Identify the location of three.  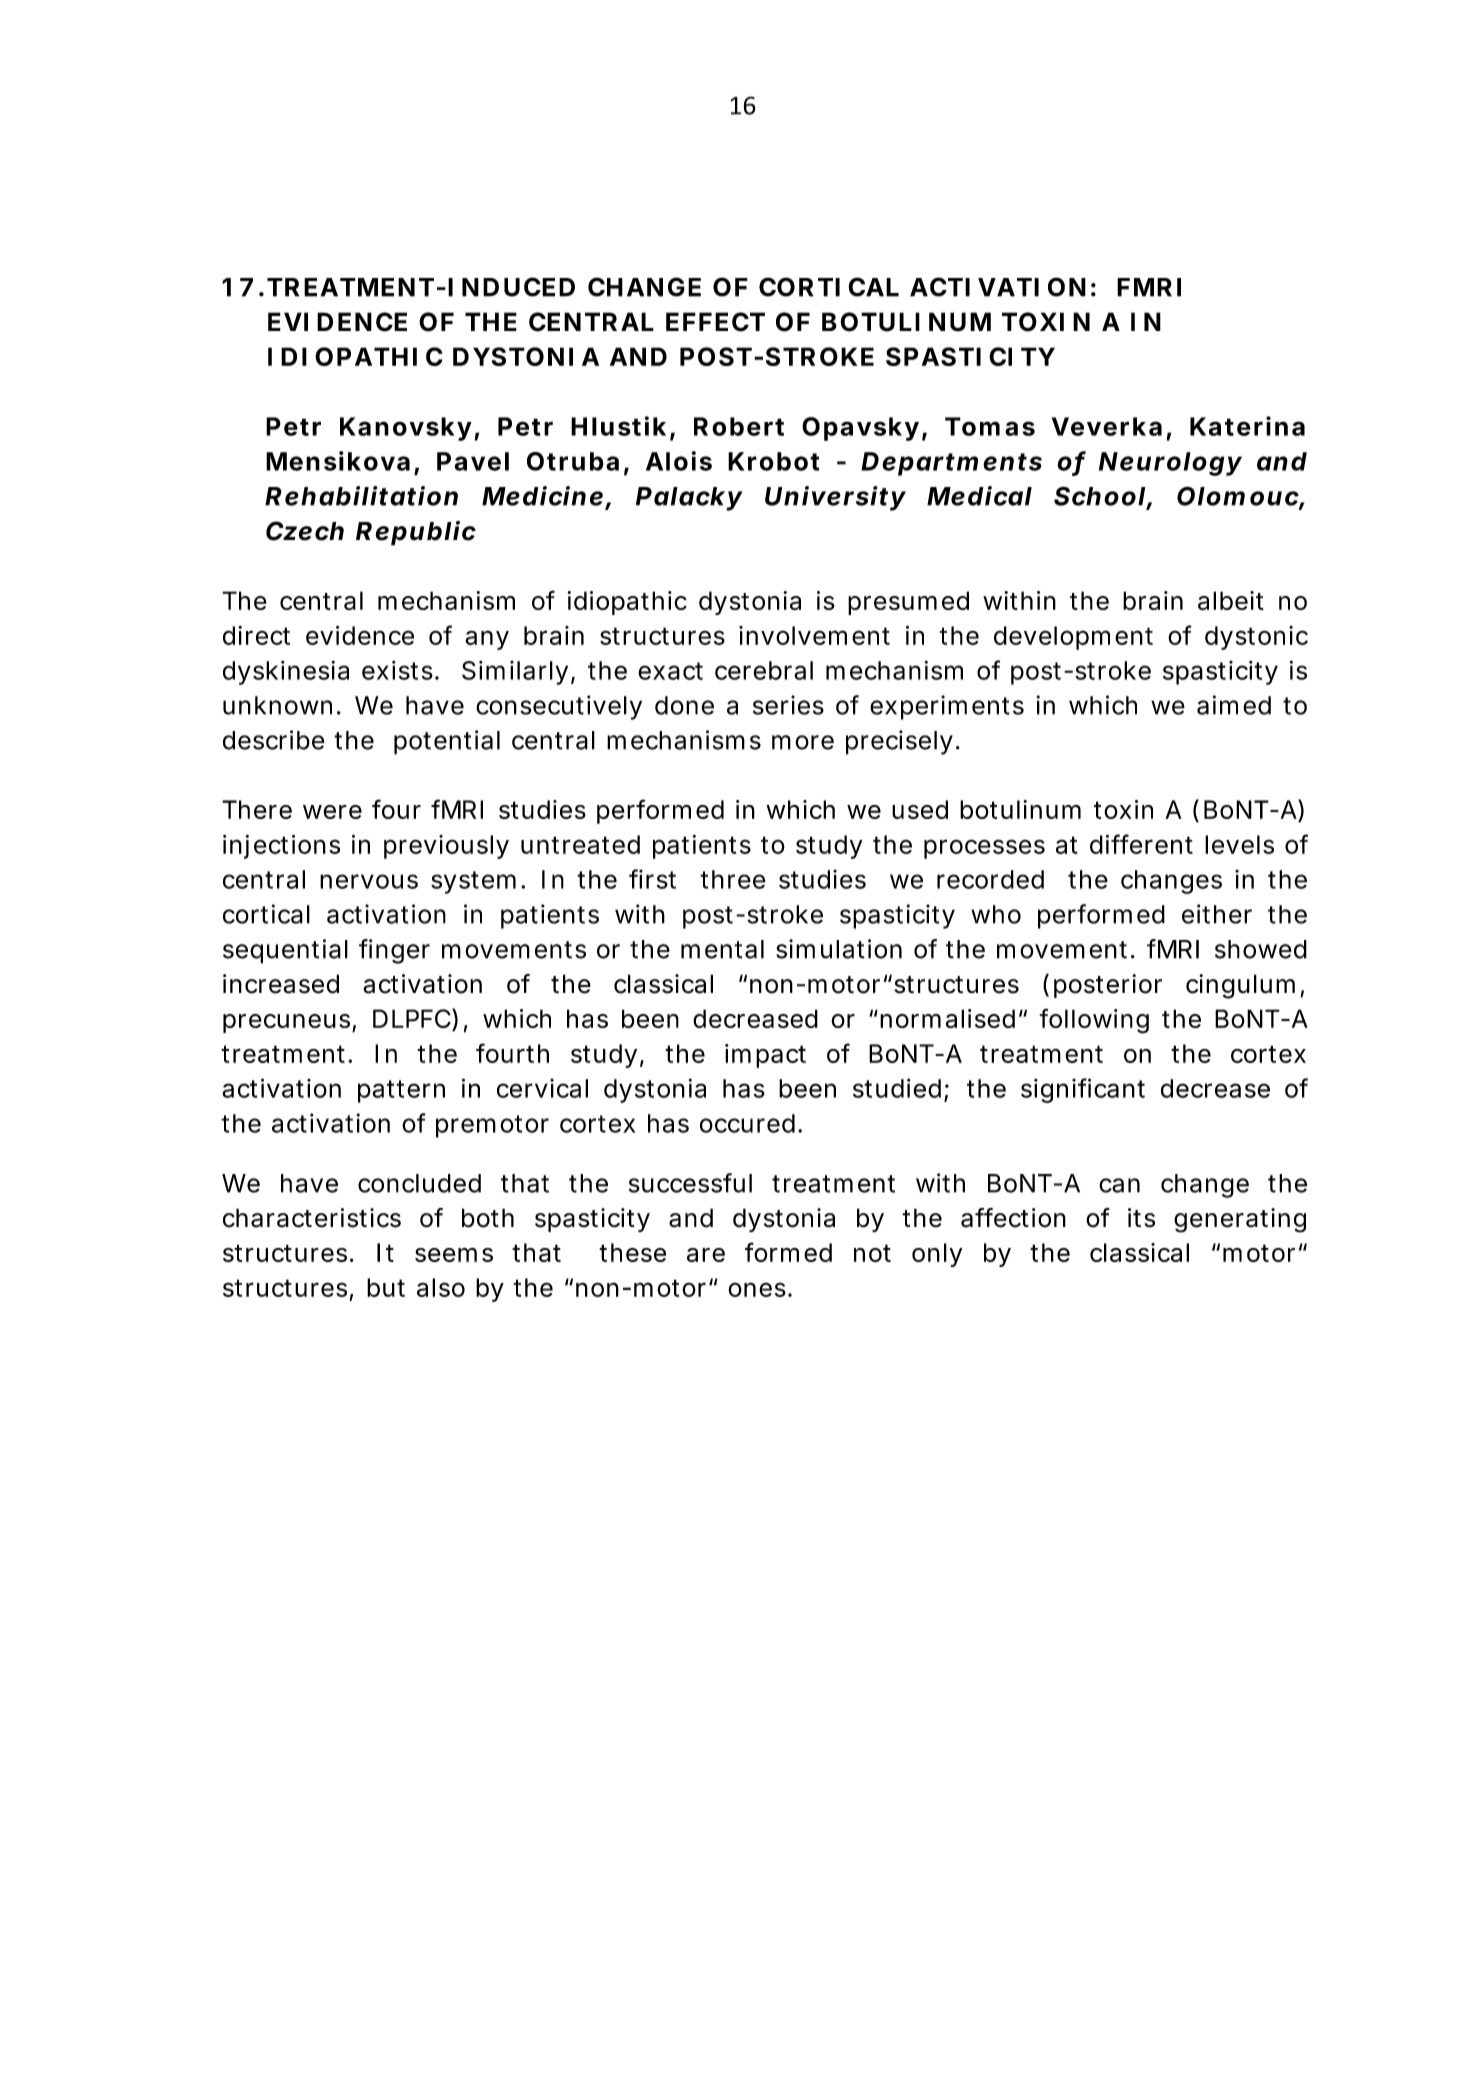
(733, 879).
